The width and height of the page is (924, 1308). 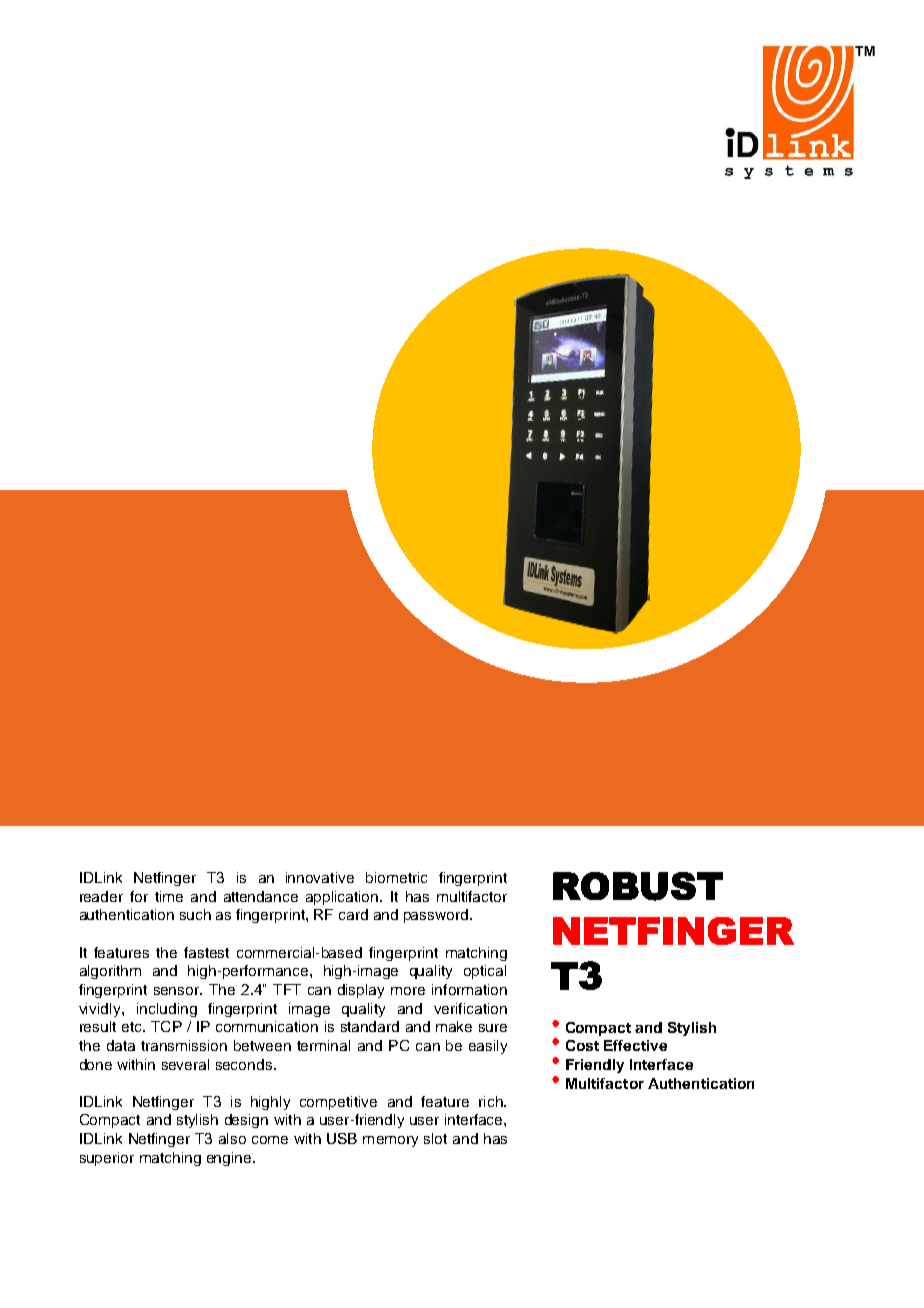 What do you see at coordinates (396, 877) in the page?
I see `biometric` at bounding box center [396, 877].
